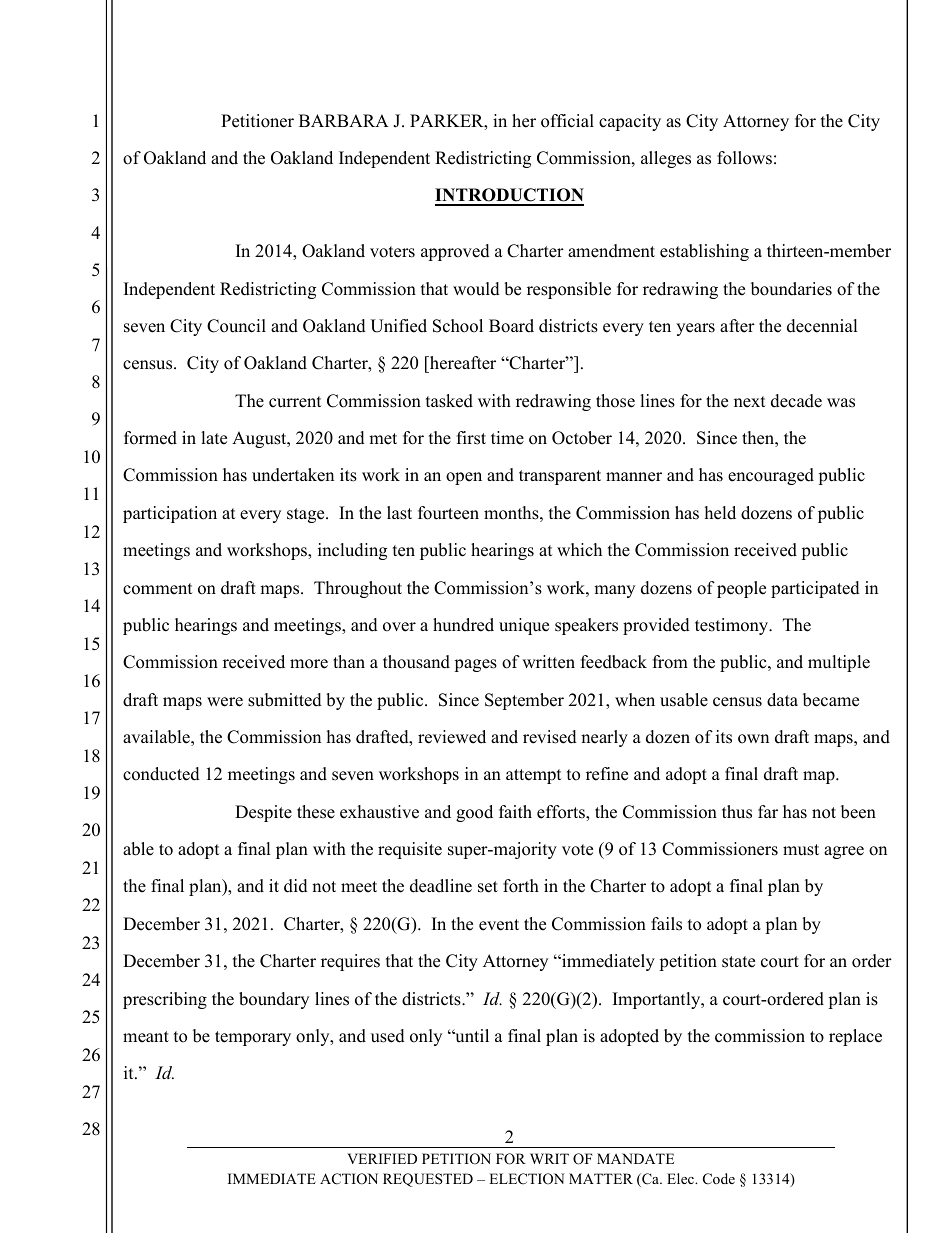 This image has width=952, height=1233. What do you see at coordinates (507, 438) in the image?
I see `time` at bounding box center [507, 438].
